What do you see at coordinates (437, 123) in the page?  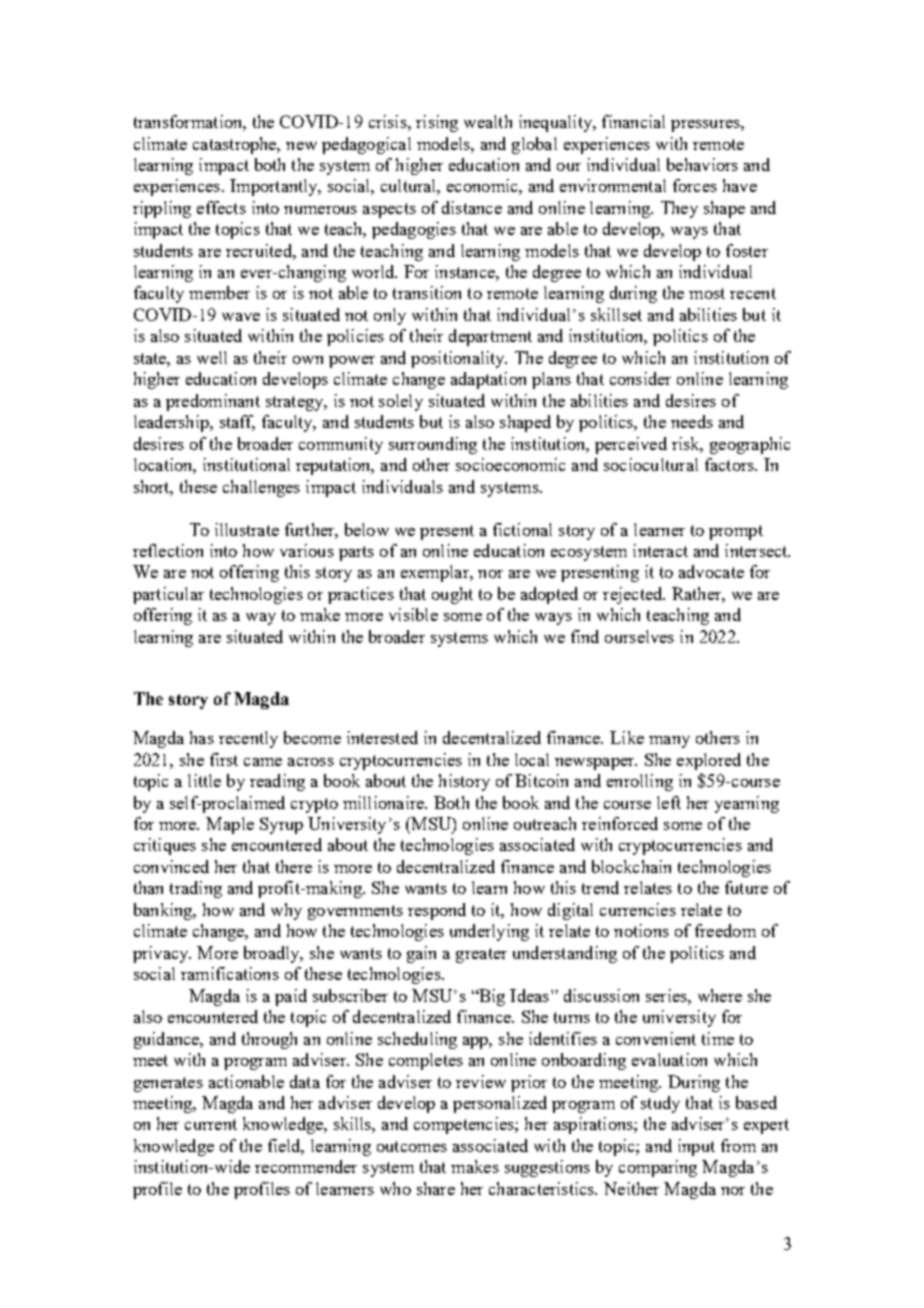 I see `rising` at bounding box center [437, 123].
